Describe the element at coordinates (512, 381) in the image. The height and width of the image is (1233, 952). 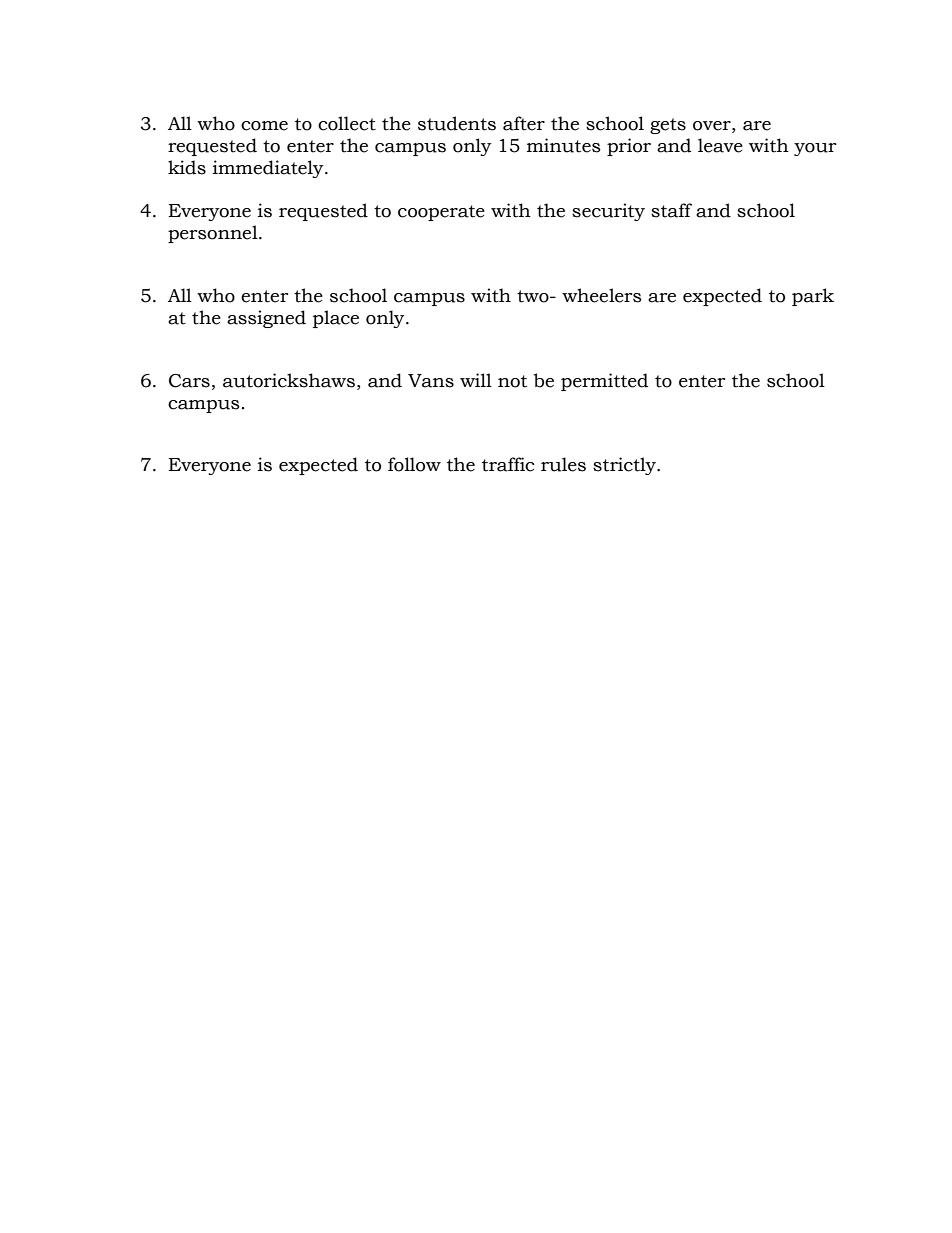
I see `not` at that location.
